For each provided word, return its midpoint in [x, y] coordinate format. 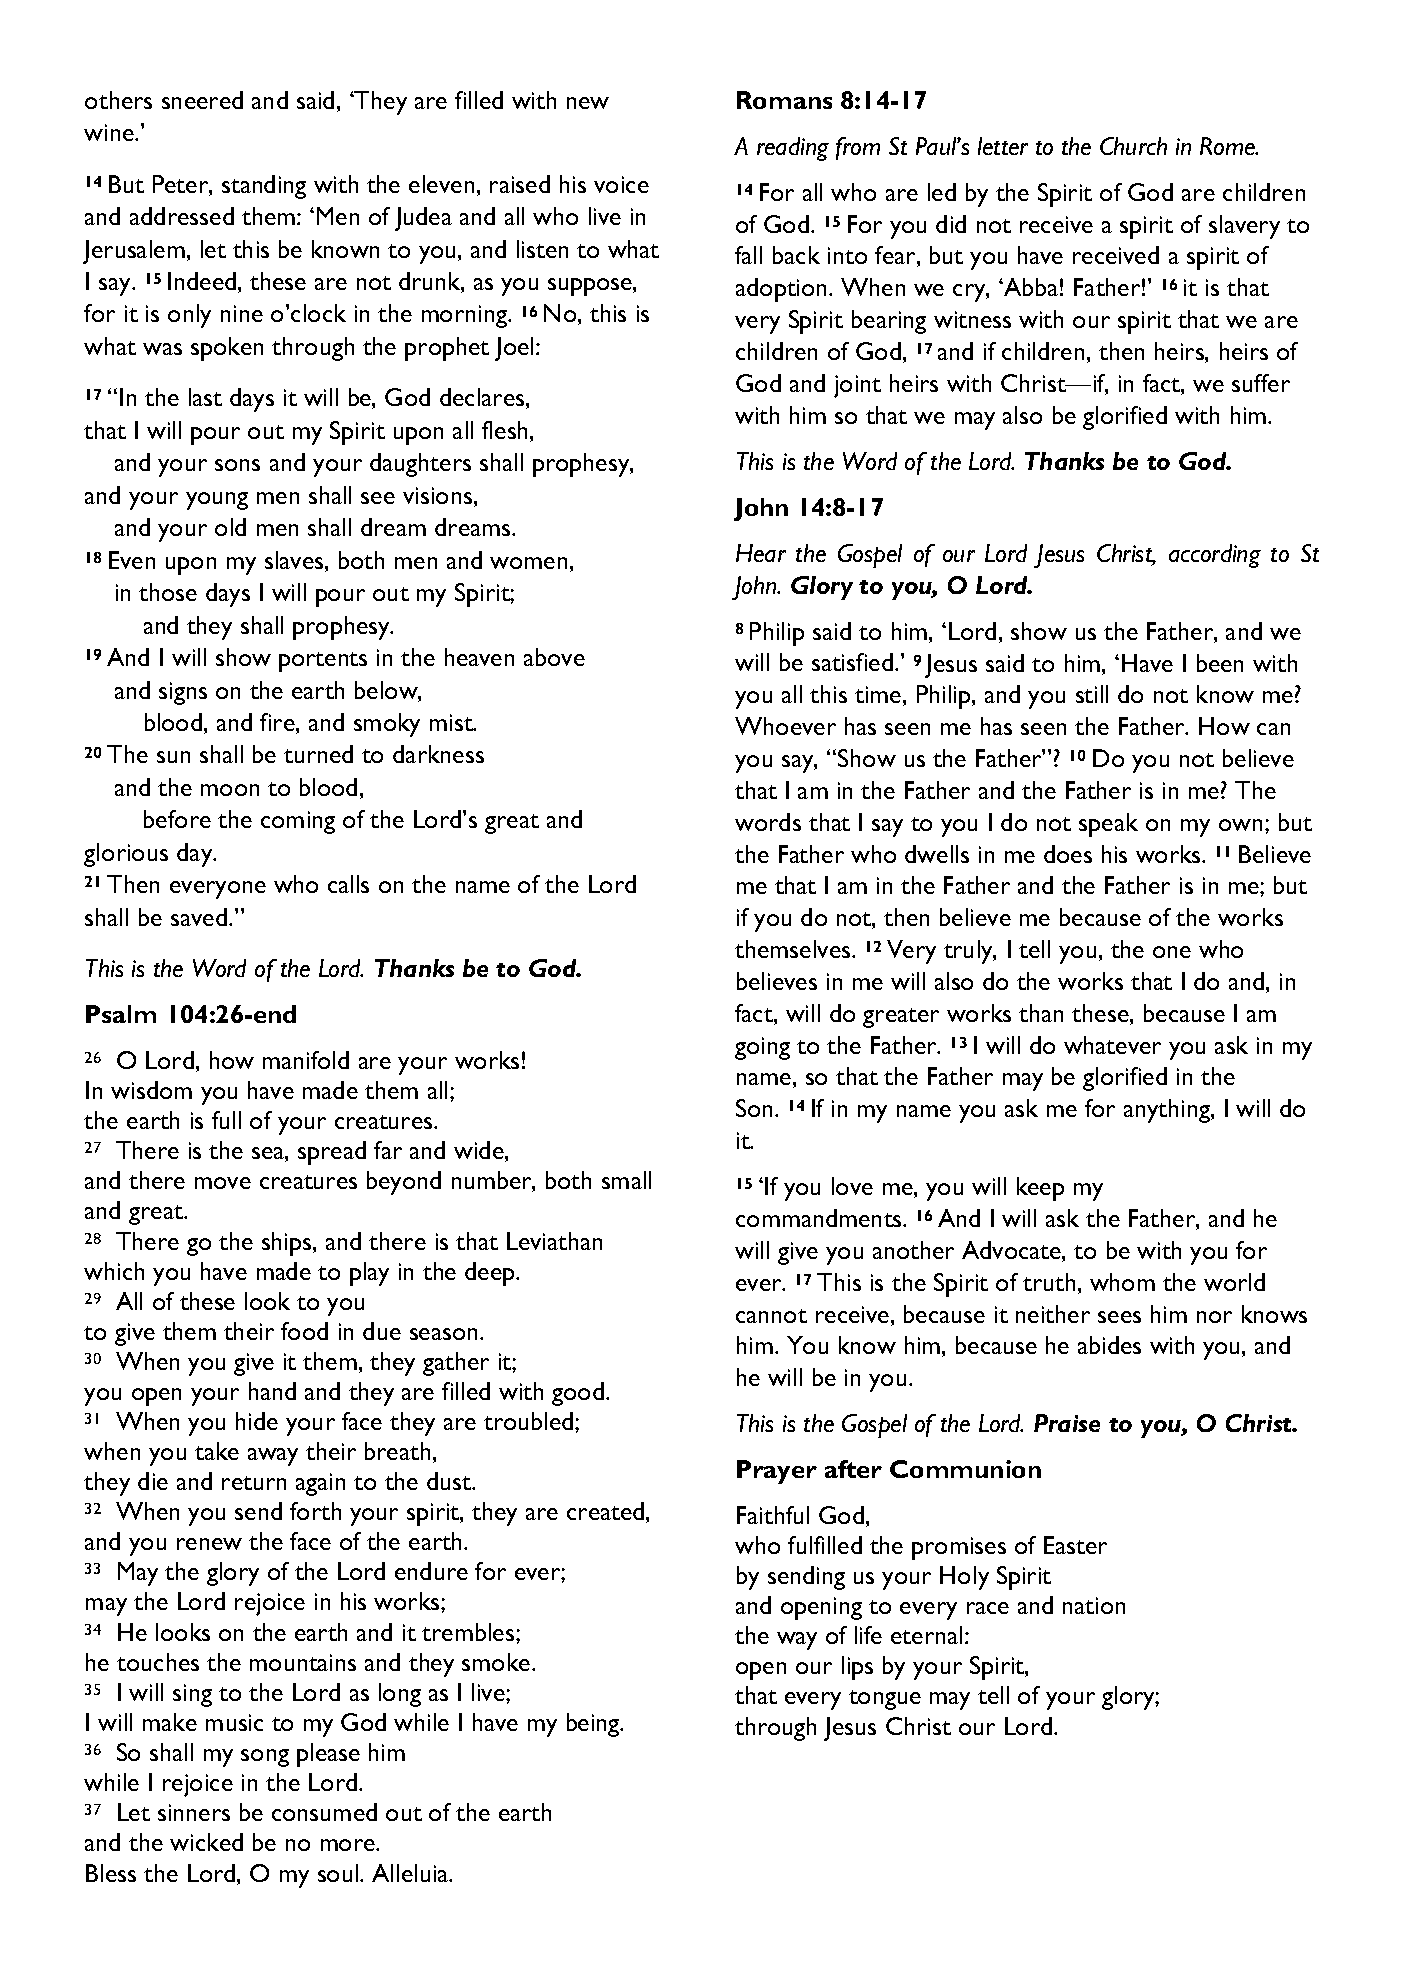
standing [264, 187]
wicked [206, 1842]
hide [257, 1421]
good [578, 1394]
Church [1133, 146]
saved [199, 917]
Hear [761, 553]
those [168, 592]
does [1068, 854]
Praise [1067, 1423]
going [762, 1048]
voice [621, 184]
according [1215, 556]
